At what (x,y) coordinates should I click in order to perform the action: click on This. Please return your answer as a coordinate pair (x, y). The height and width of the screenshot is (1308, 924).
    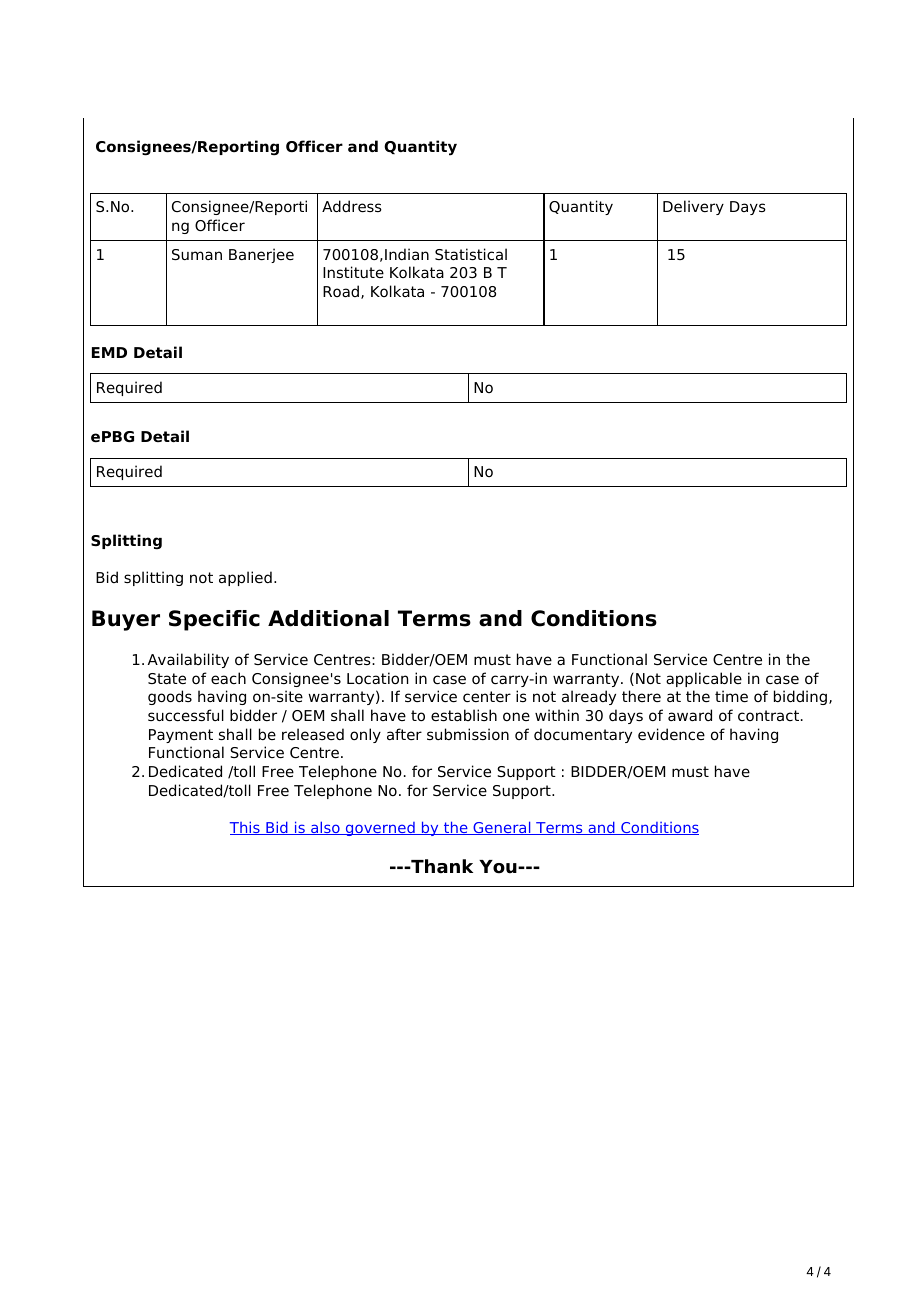
    Looking at the image, I should click on (246, 828).
